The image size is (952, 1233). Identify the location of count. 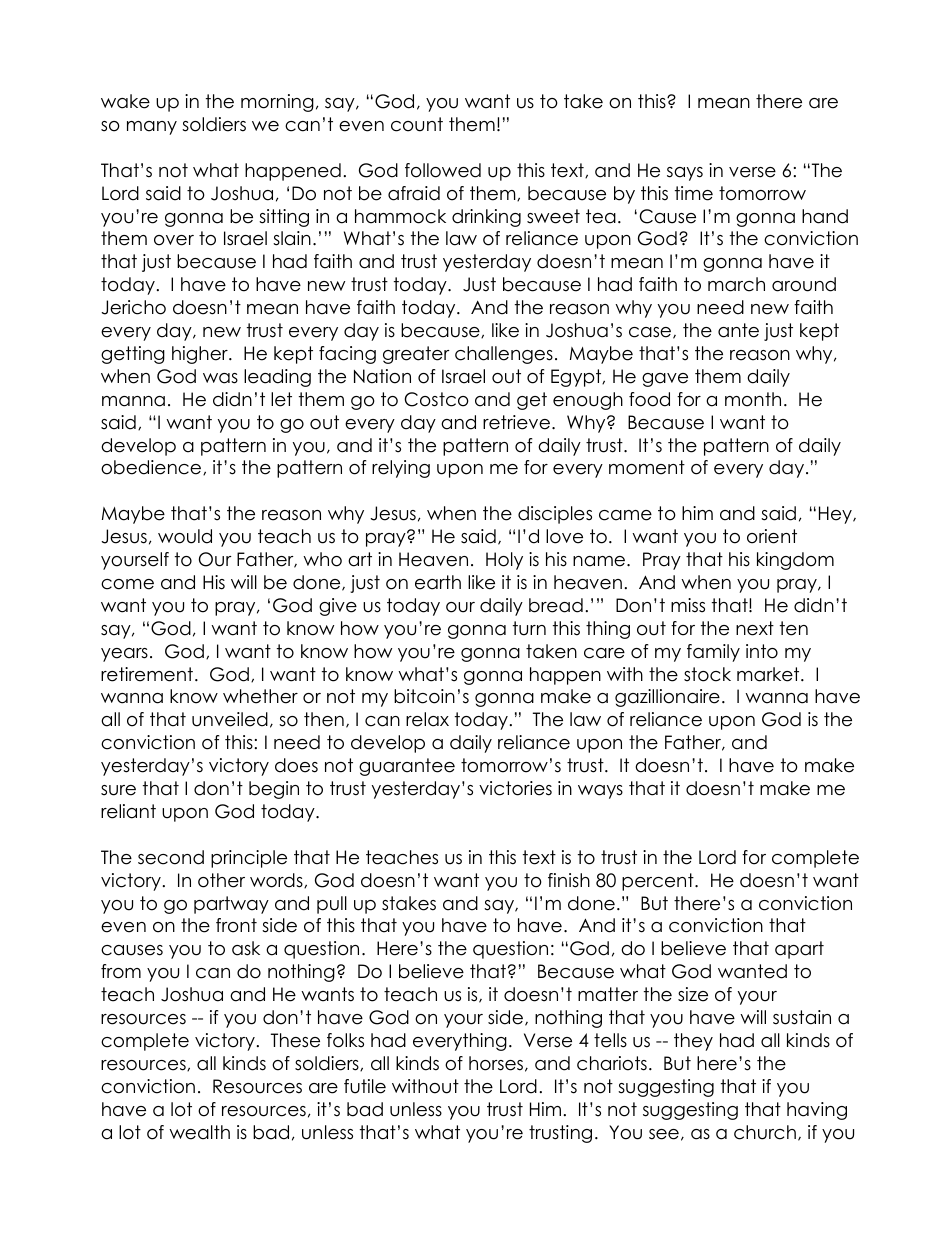
(417, 124).
